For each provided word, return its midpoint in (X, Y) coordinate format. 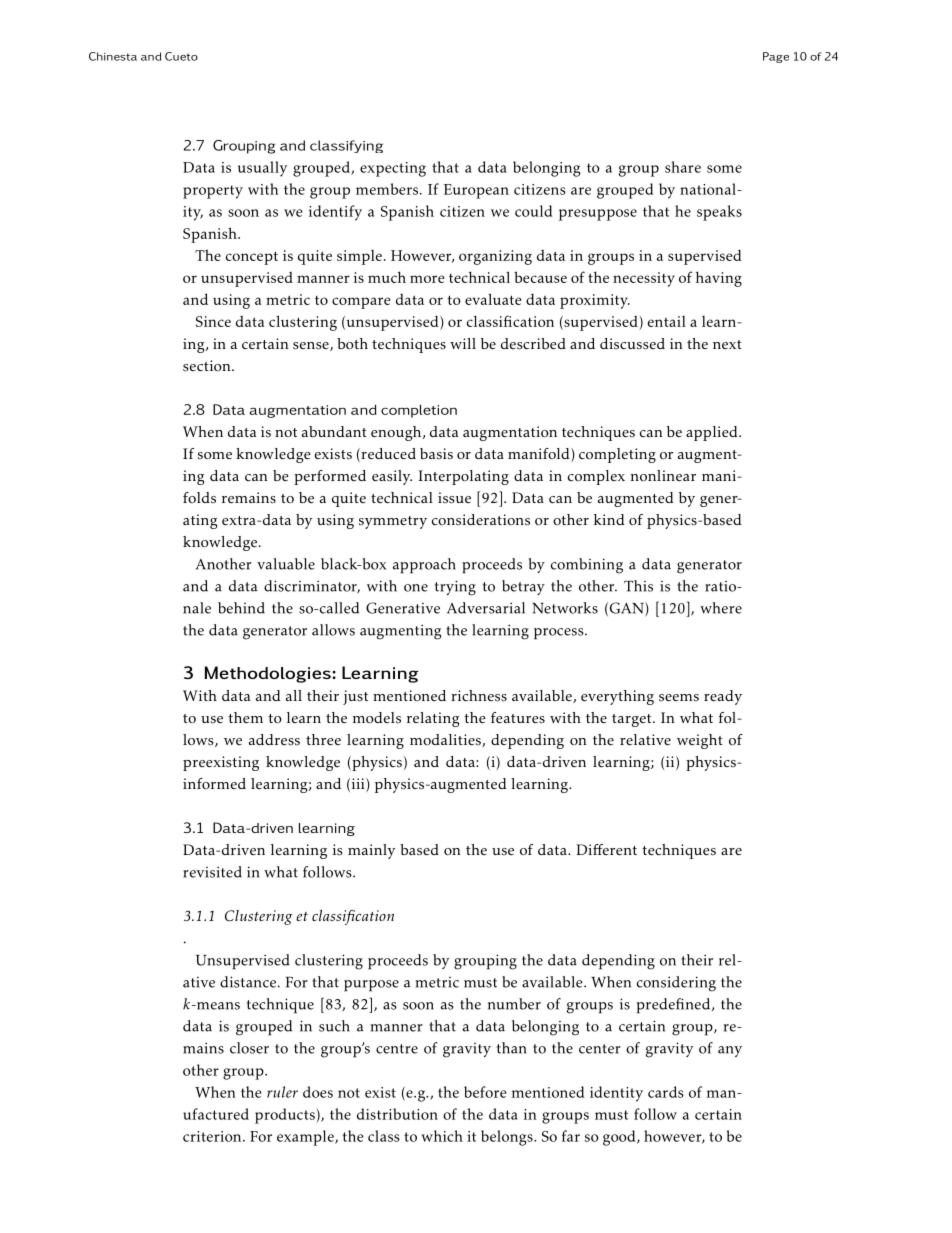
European (476, 191)
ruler (282, 1092)
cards (666, 1092)
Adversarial (486, 608)
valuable (286, 564)
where (721, 608)
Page (776, 57)
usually (262, 169)
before (485, 1092)
